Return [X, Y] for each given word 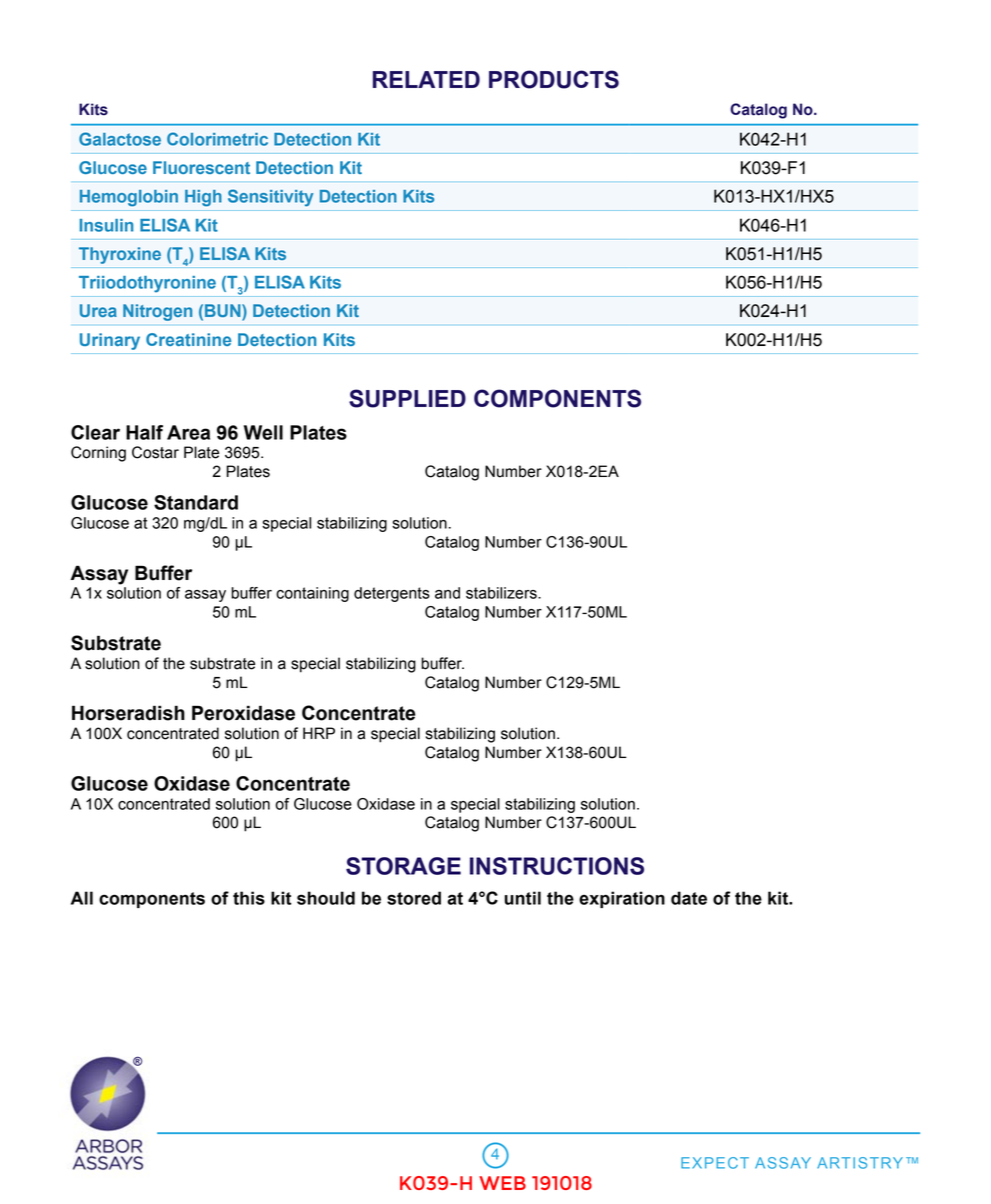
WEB [502, 1183]
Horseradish [128, 713]
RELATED [426, 79]
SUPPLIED [407, 398]
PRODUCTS [554, 79]
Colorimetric [217, 139]
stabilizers [502, 593]
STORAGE [403, 866]
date [689, 898]
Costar [155, 452]
